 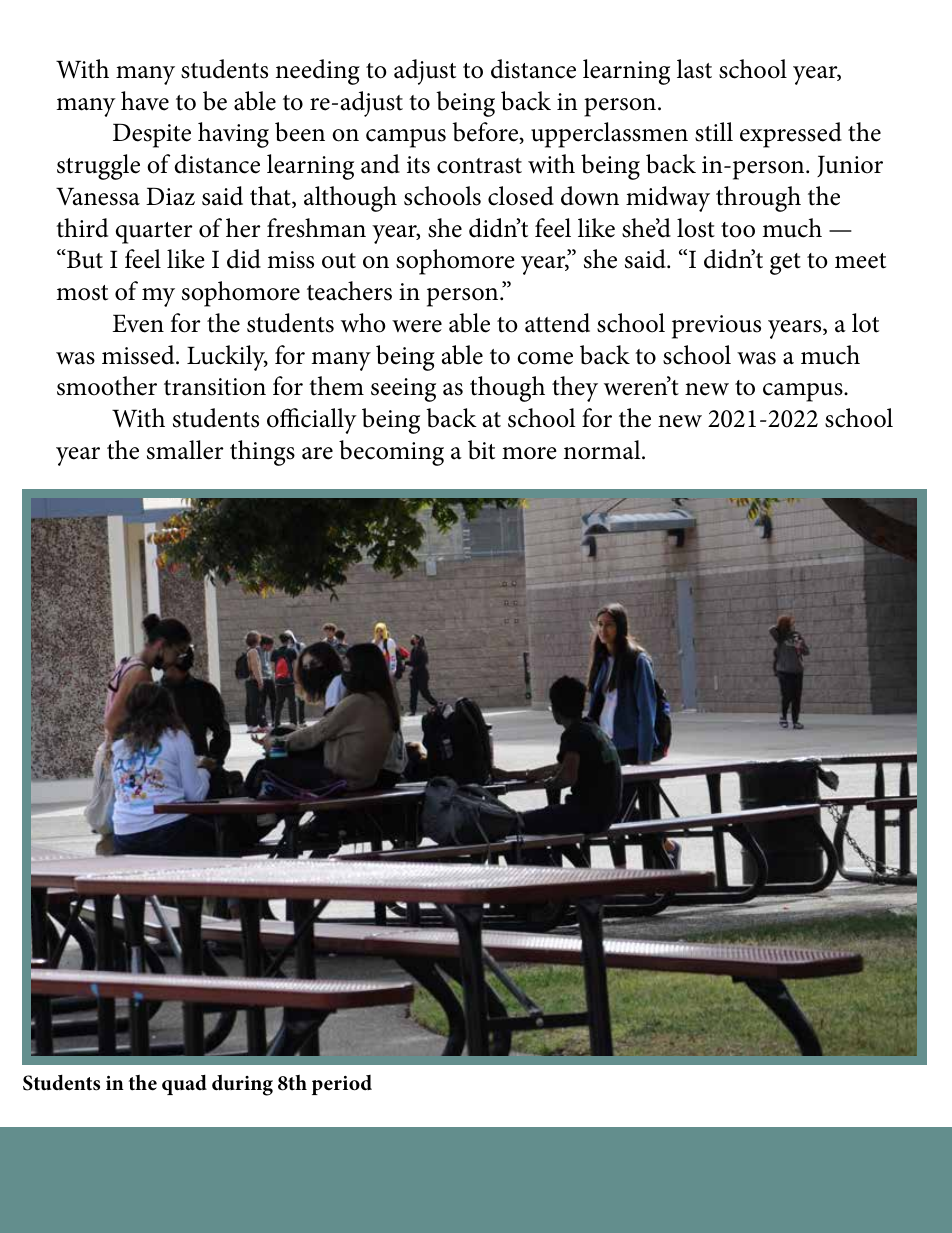 What do you see at coordinates (185, 450) in the screenshot?
I see `smaller` at bounding box center [185, 450].
